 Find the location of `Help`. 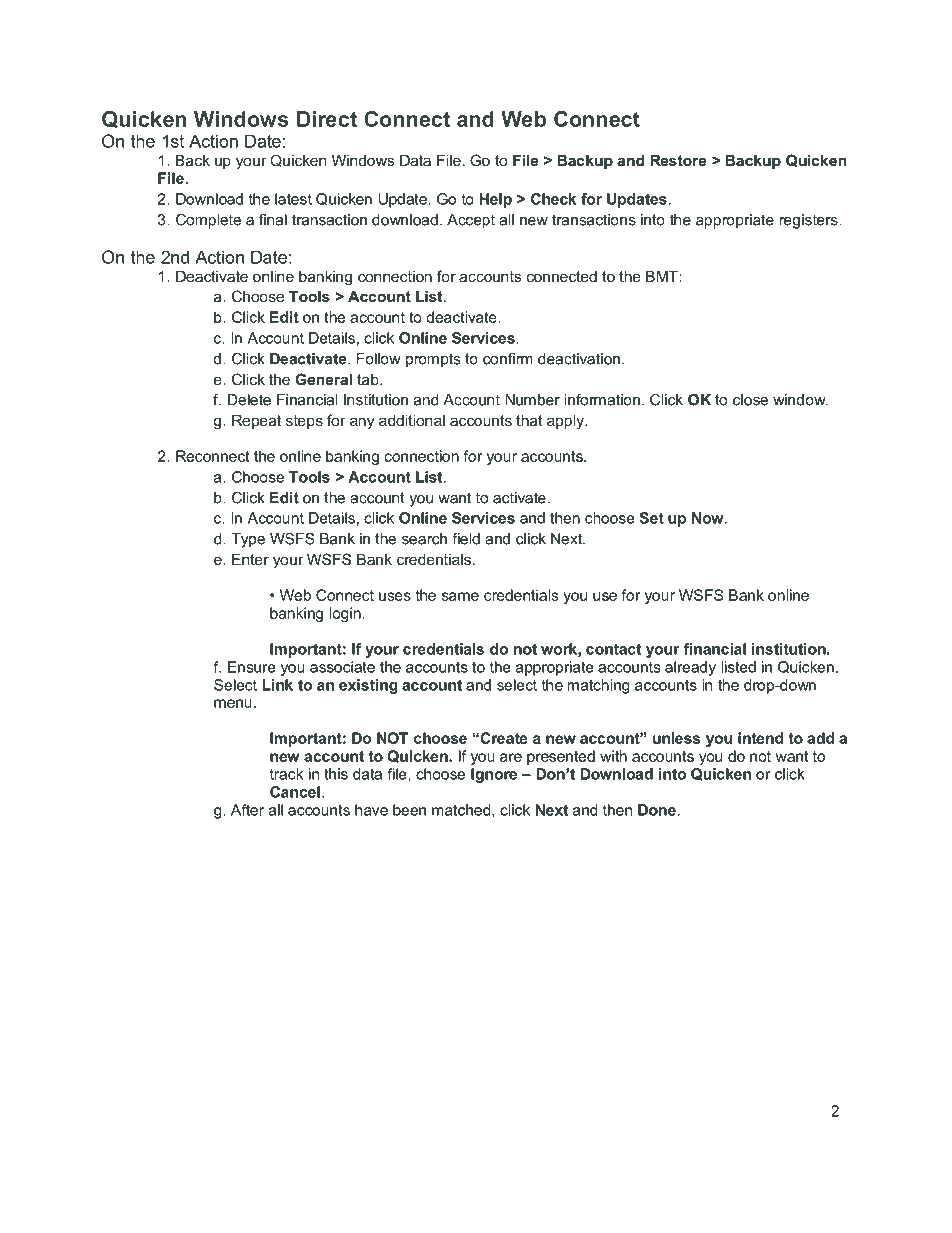

Help is located at coordinates (496, 200).
